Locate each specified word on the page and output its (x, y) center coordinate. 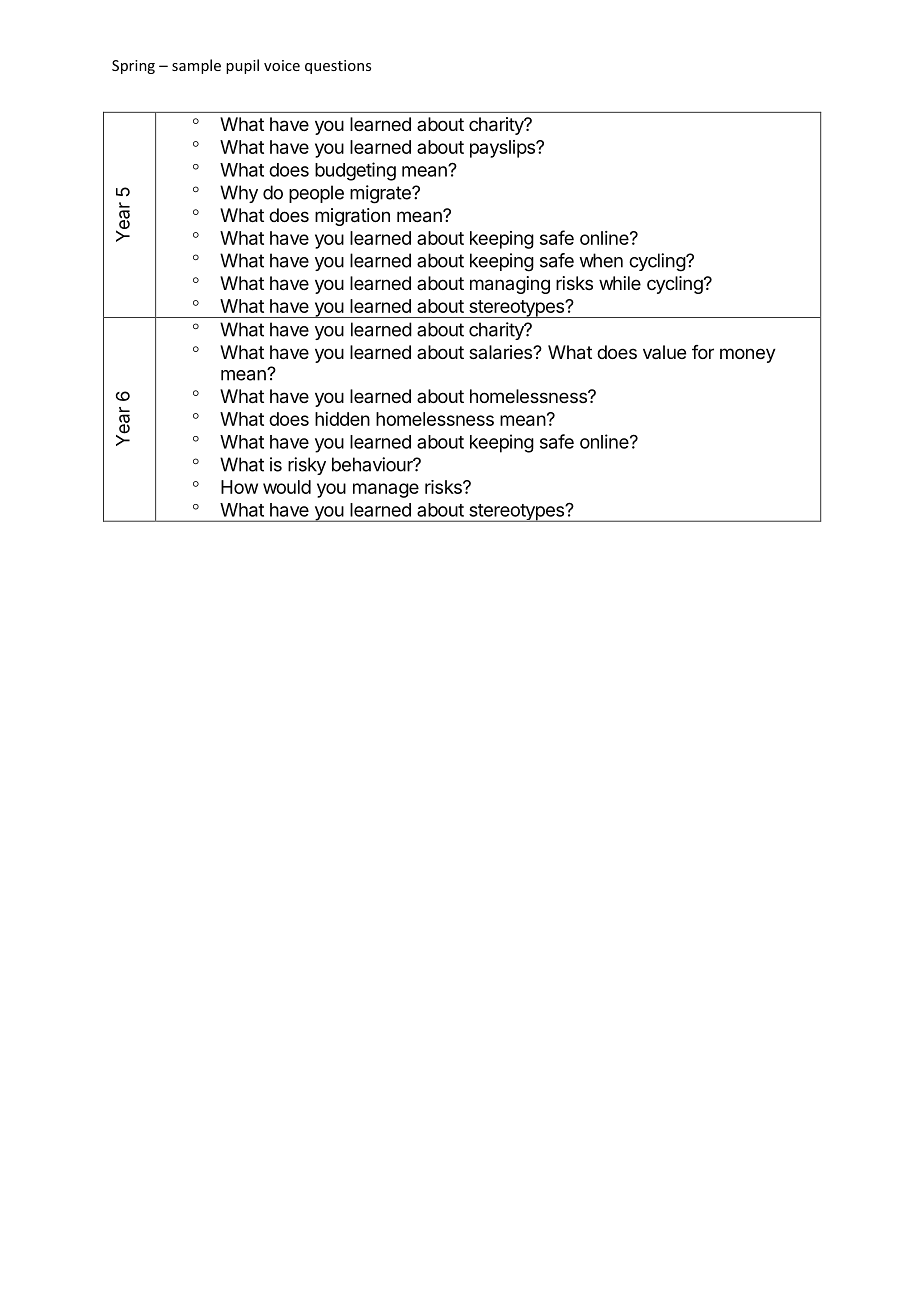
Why (239, 194)
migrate (381, 194)
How (239, 487)
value (664, 352)
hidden (342, 419)
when (601, 260)
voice (282, 65)
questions (338, 67)
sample (196, 66)
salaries (501, 352)
